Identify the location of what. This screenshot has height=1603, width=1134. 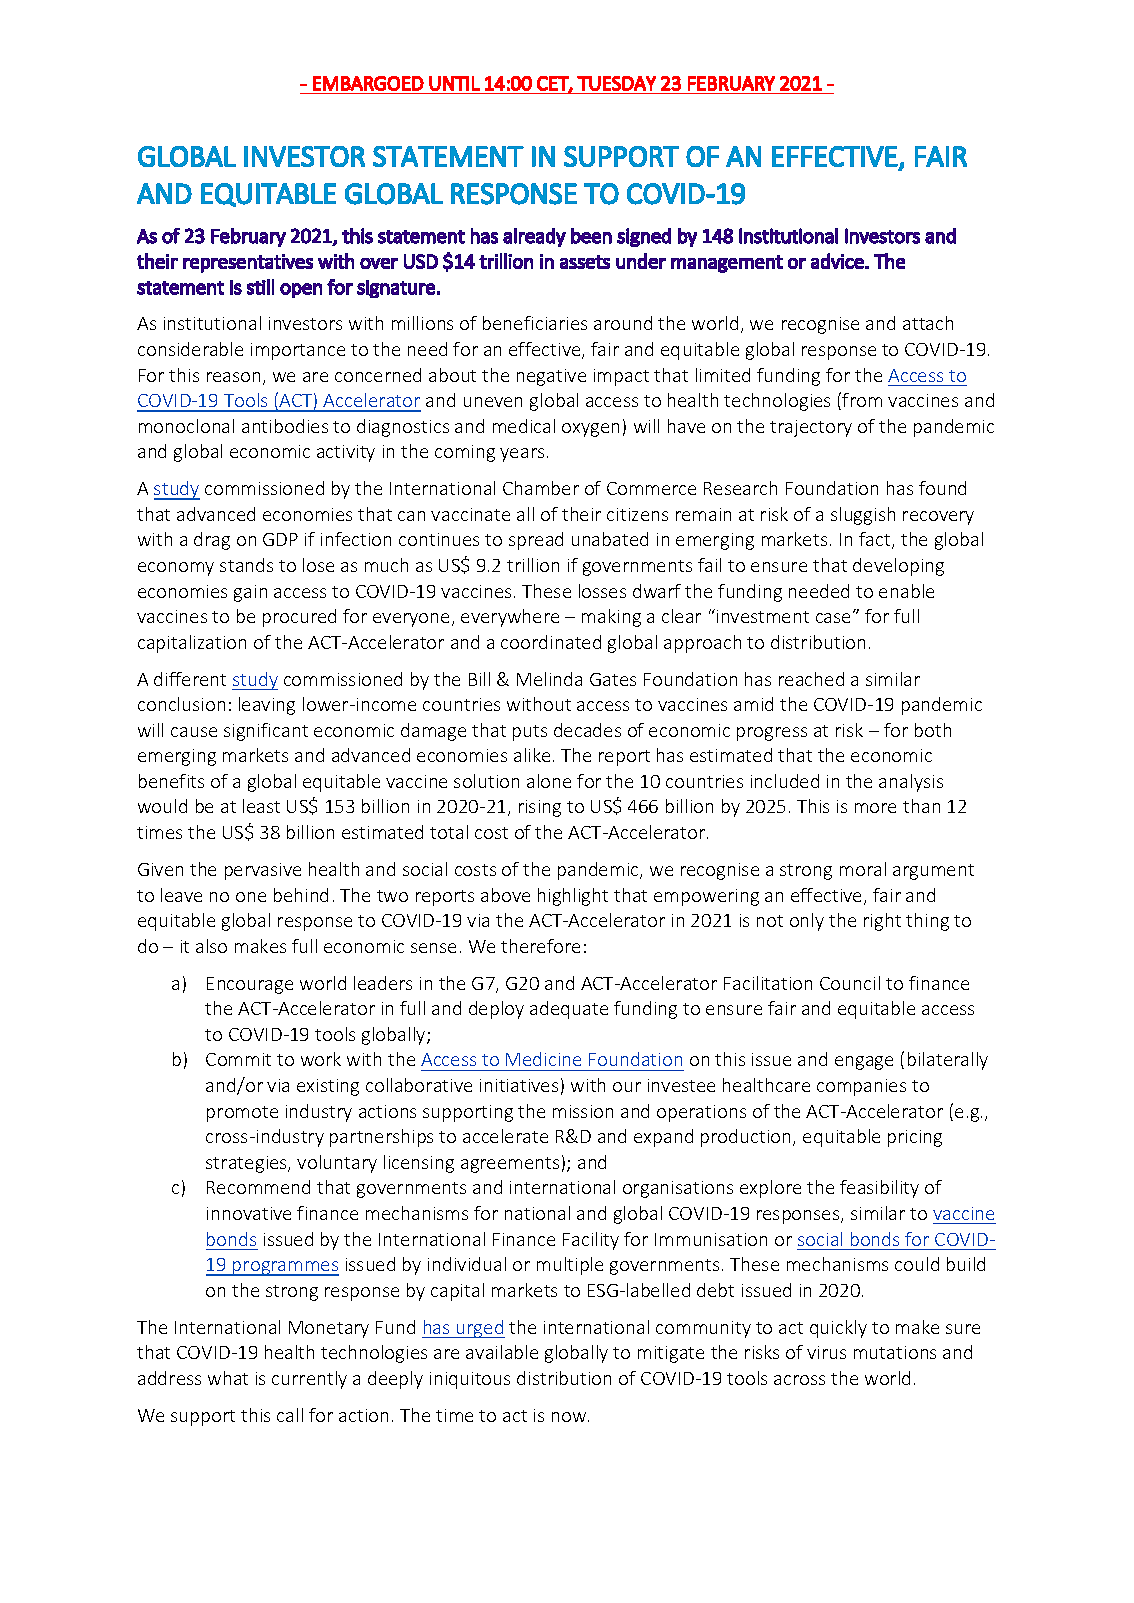
(228, 1378).
